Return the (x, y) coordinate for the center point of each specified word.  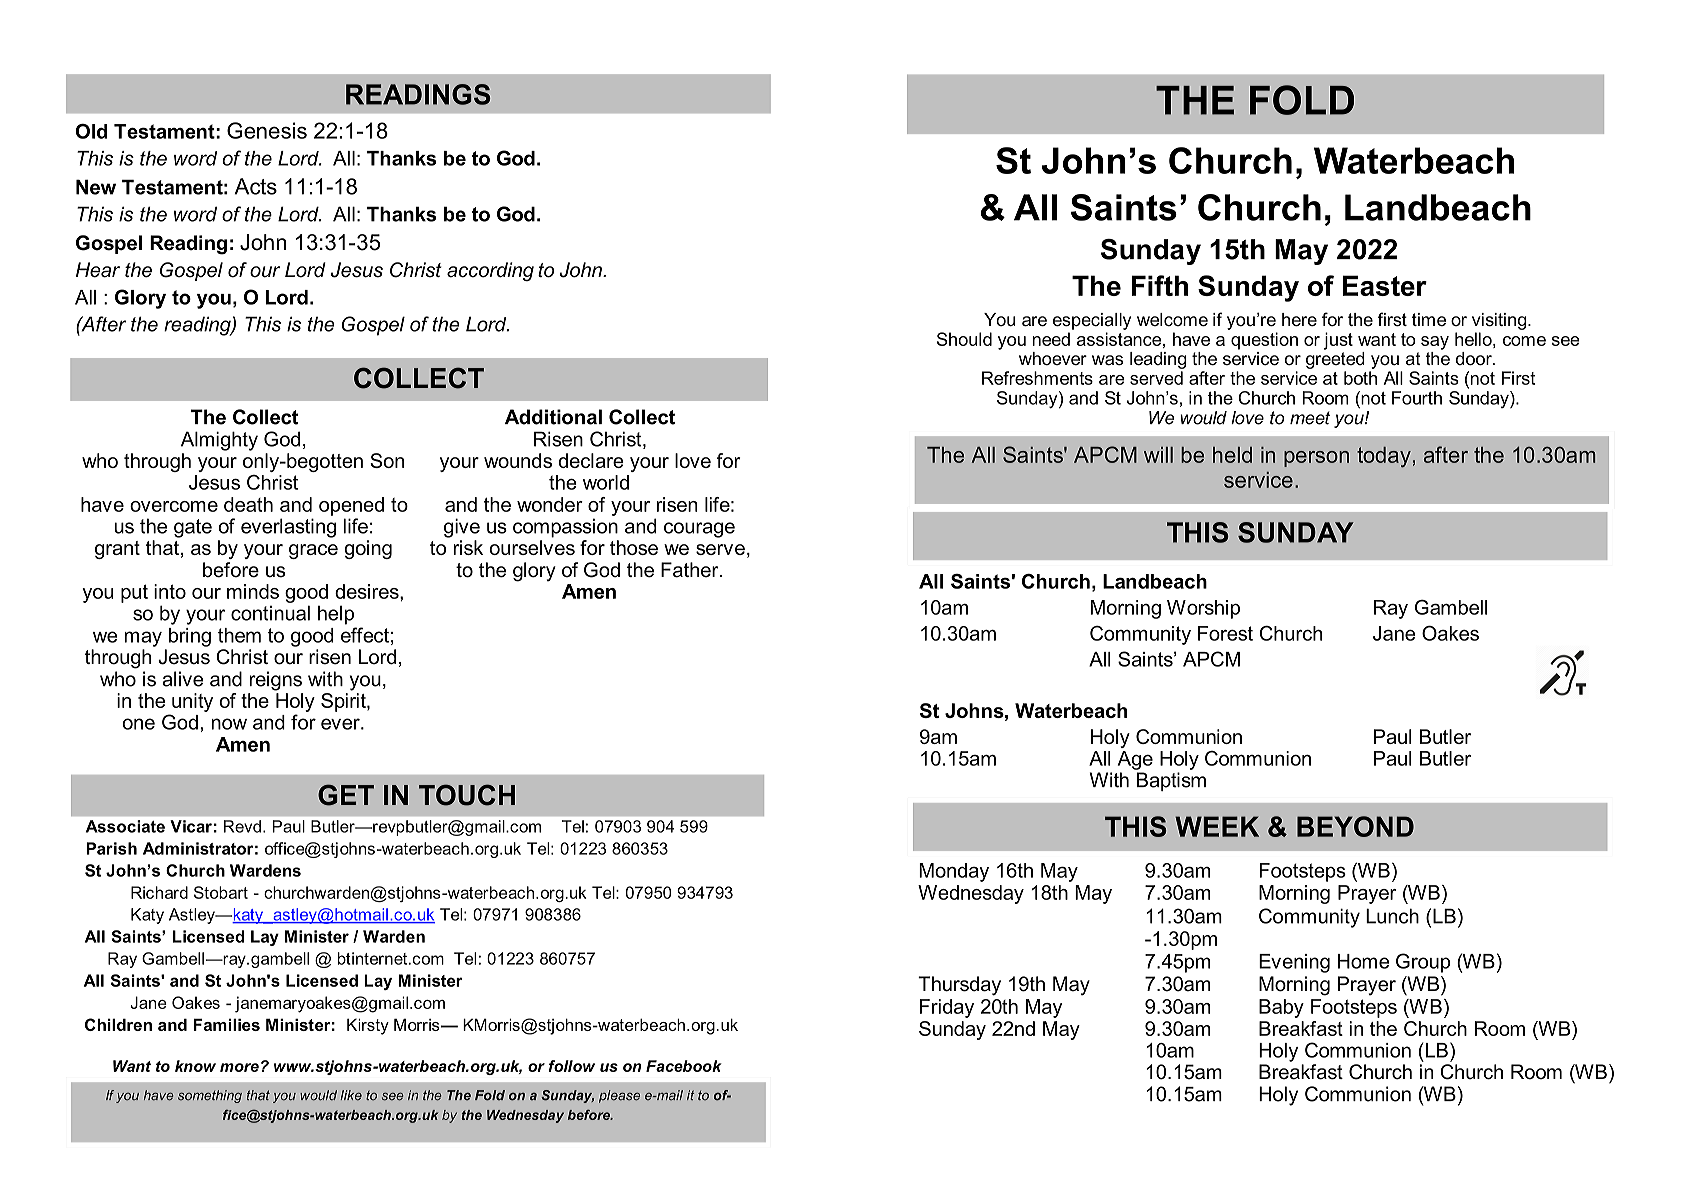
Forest (1225, 633)
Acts (256, 186)
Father (691, 570)
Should (964, 339)
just (1338, 341)
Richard (159, 892)
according (490, 271)
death (248, 504)
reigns (276, 681)
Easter (1385, 285)
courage (699, 530)
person (1316, 459)
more (239, 1067)
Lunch (1392, 916)
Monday (954, 872)
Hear (98, 270)
